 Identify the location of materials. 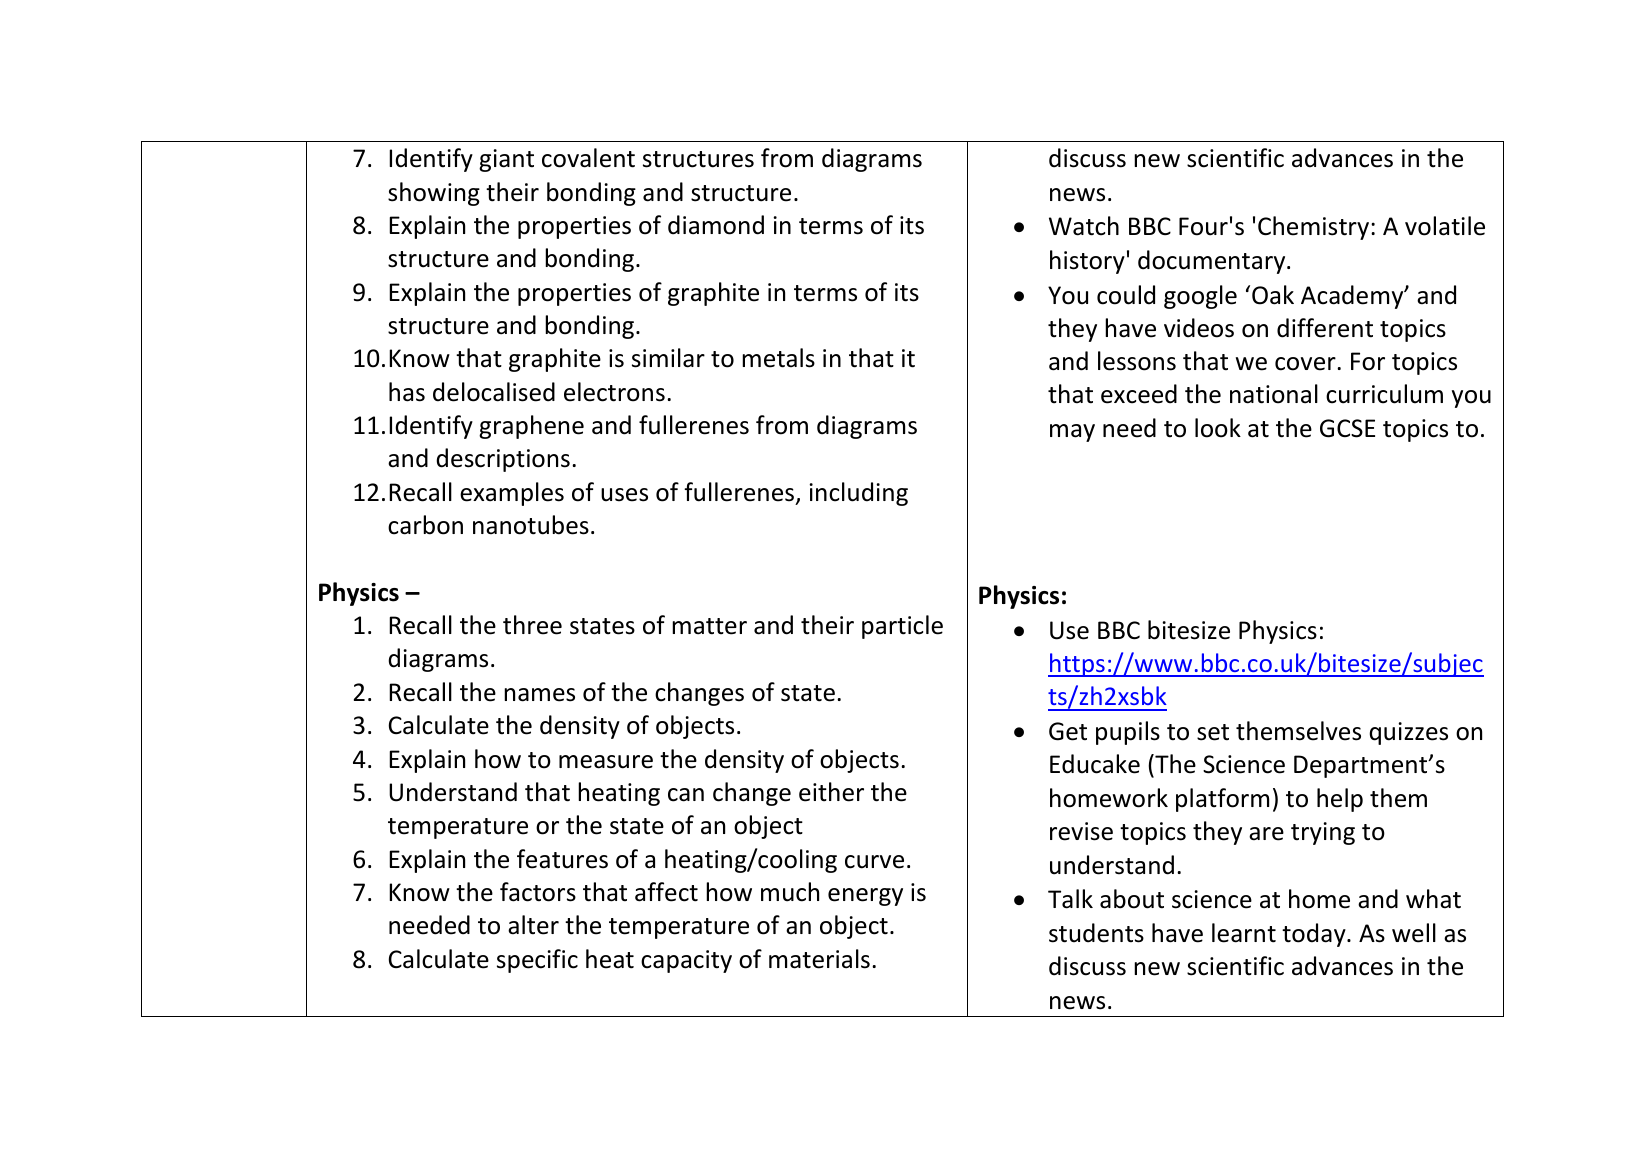
(819, 959).
